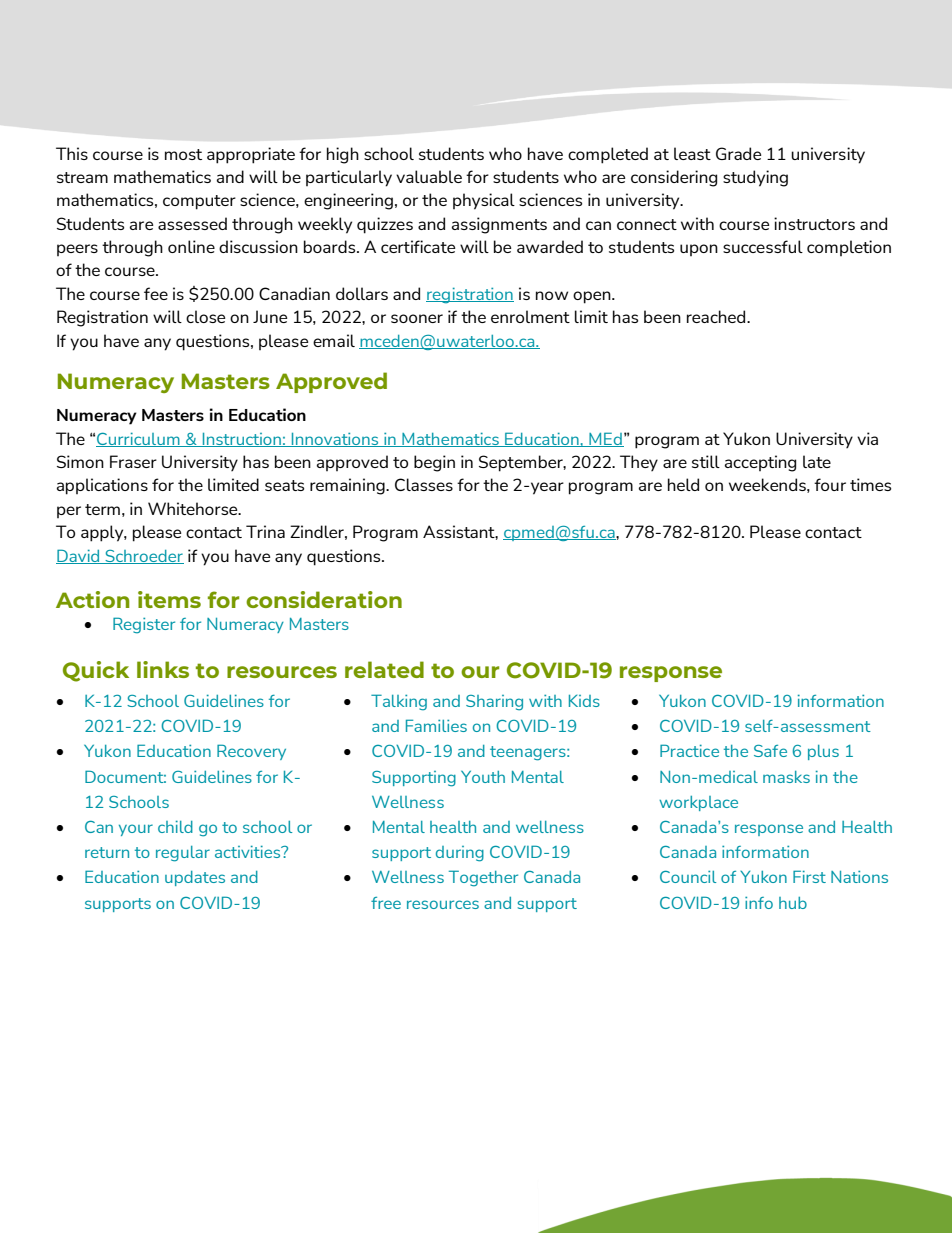 The height and width of the screenshot is (1233, 952). I want to click on studying, so click(755, 178).
